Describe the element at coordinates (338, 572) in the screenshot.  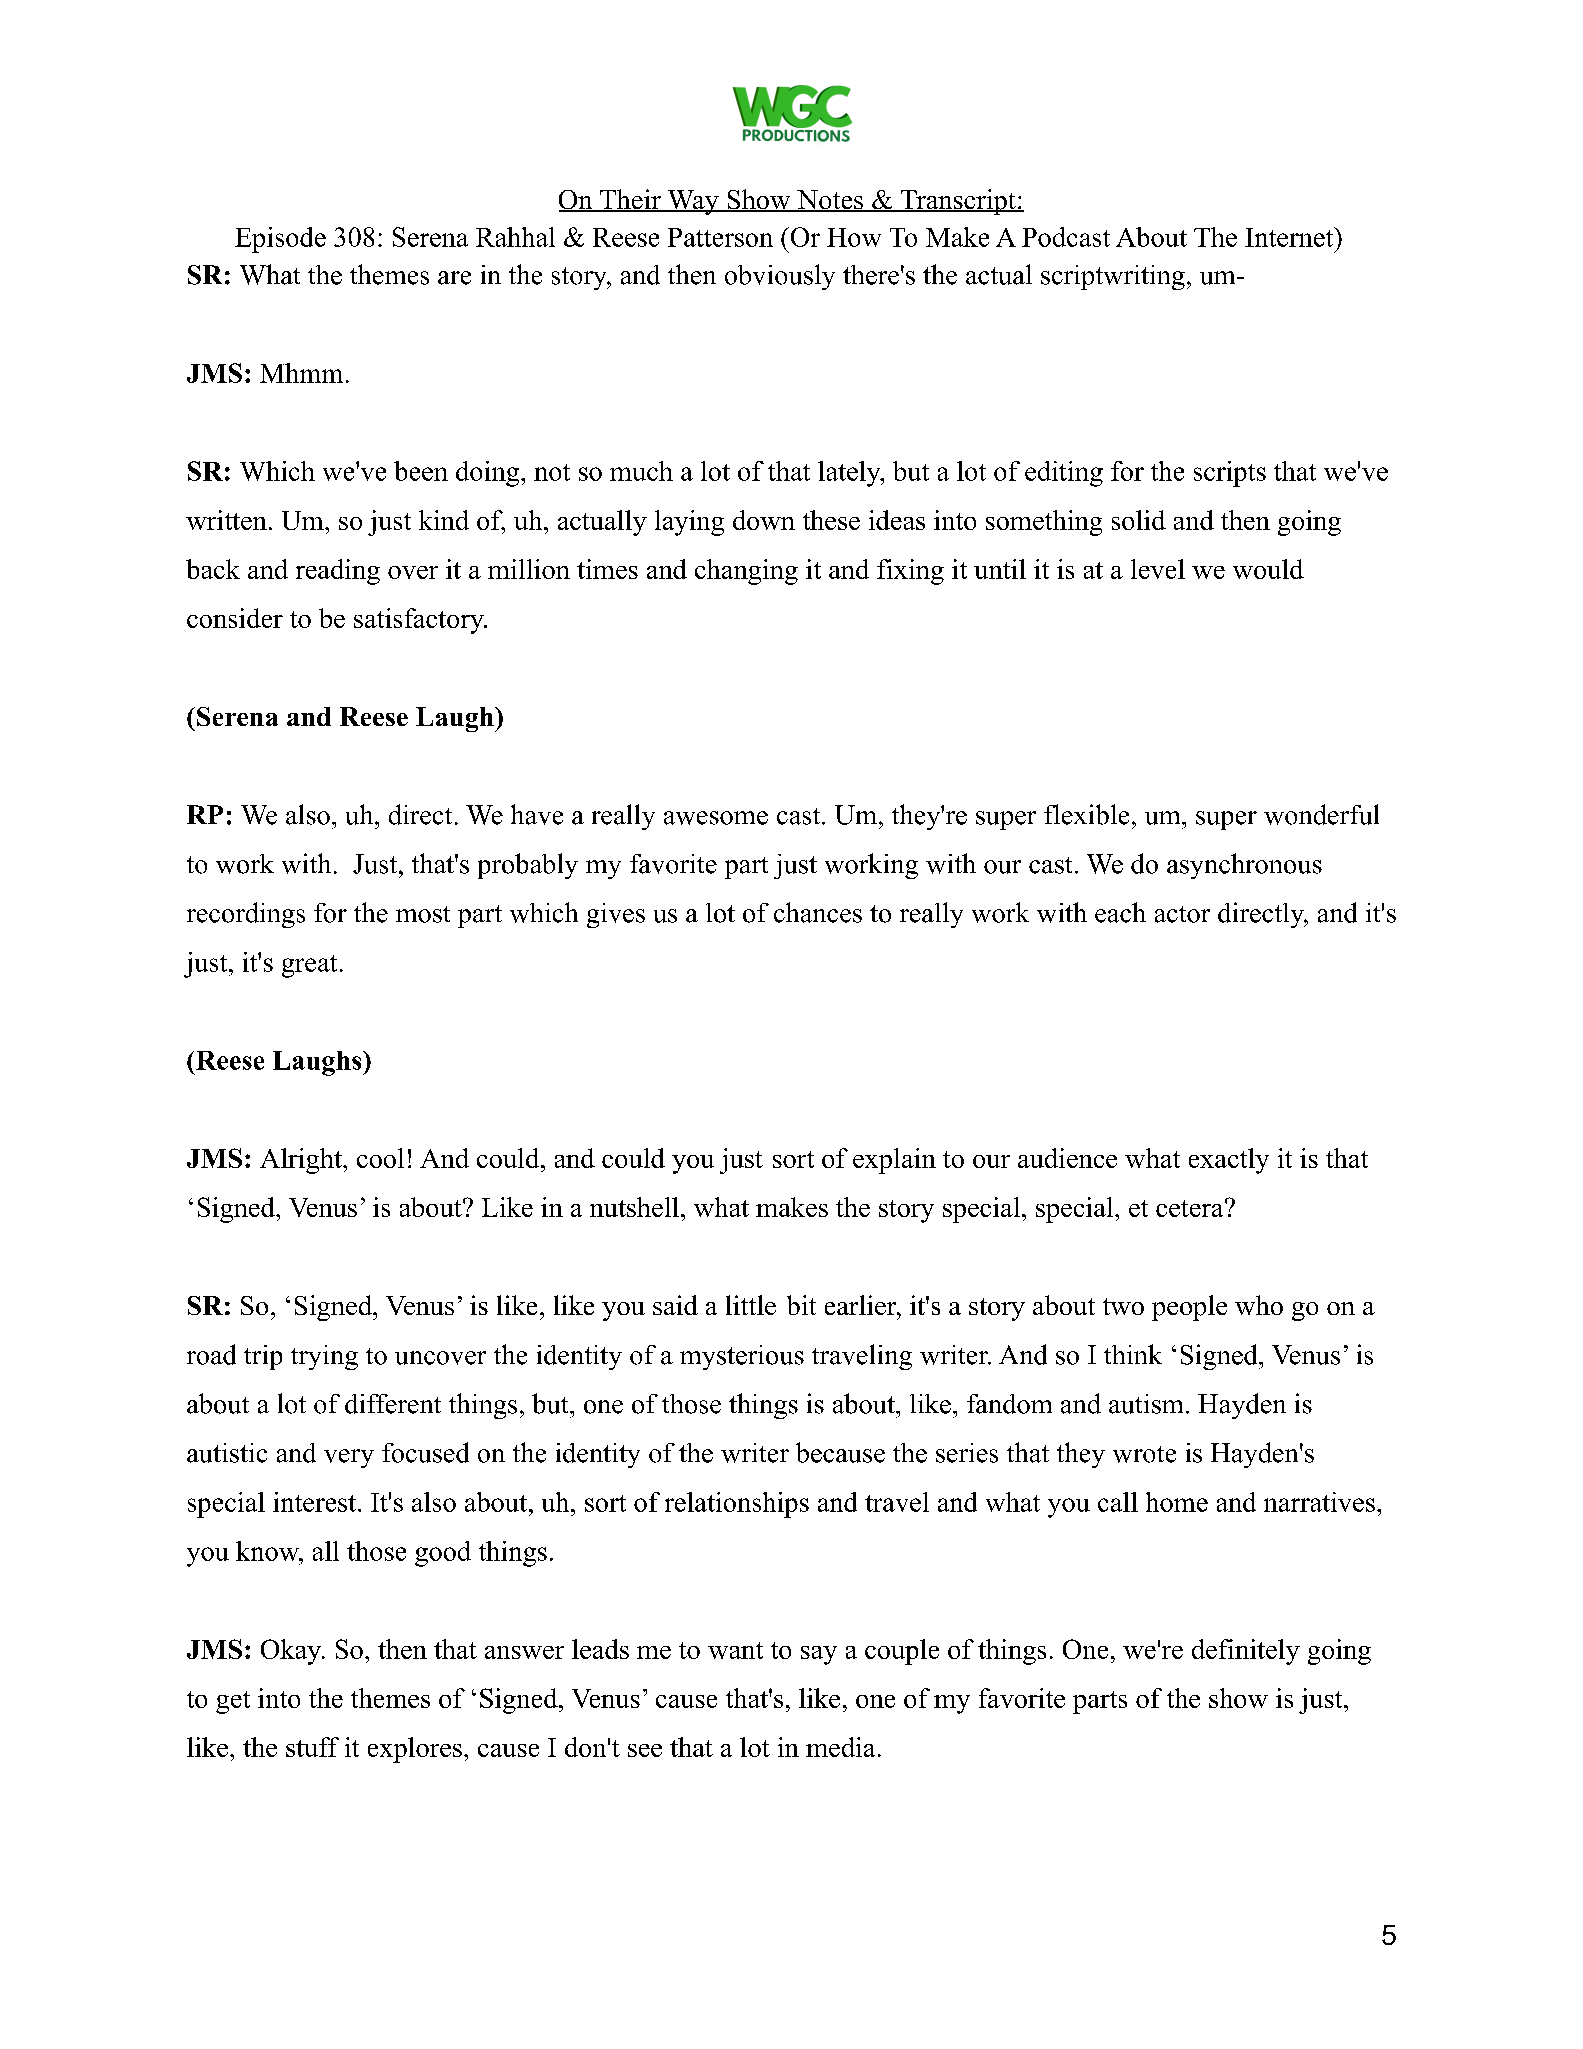
I see `reading` at that location.
